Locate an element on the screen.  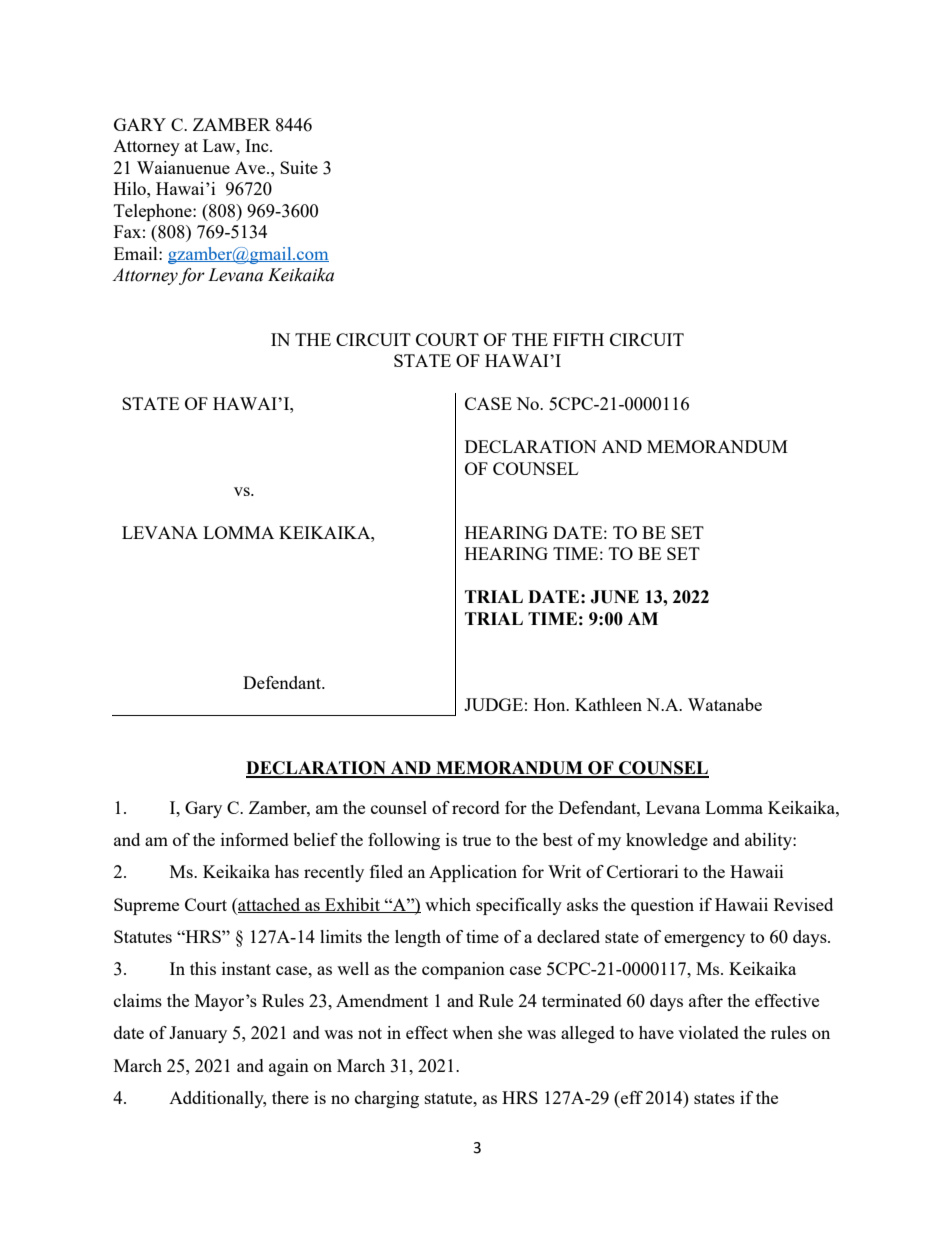
informed is located at coordinates (255, 839).
